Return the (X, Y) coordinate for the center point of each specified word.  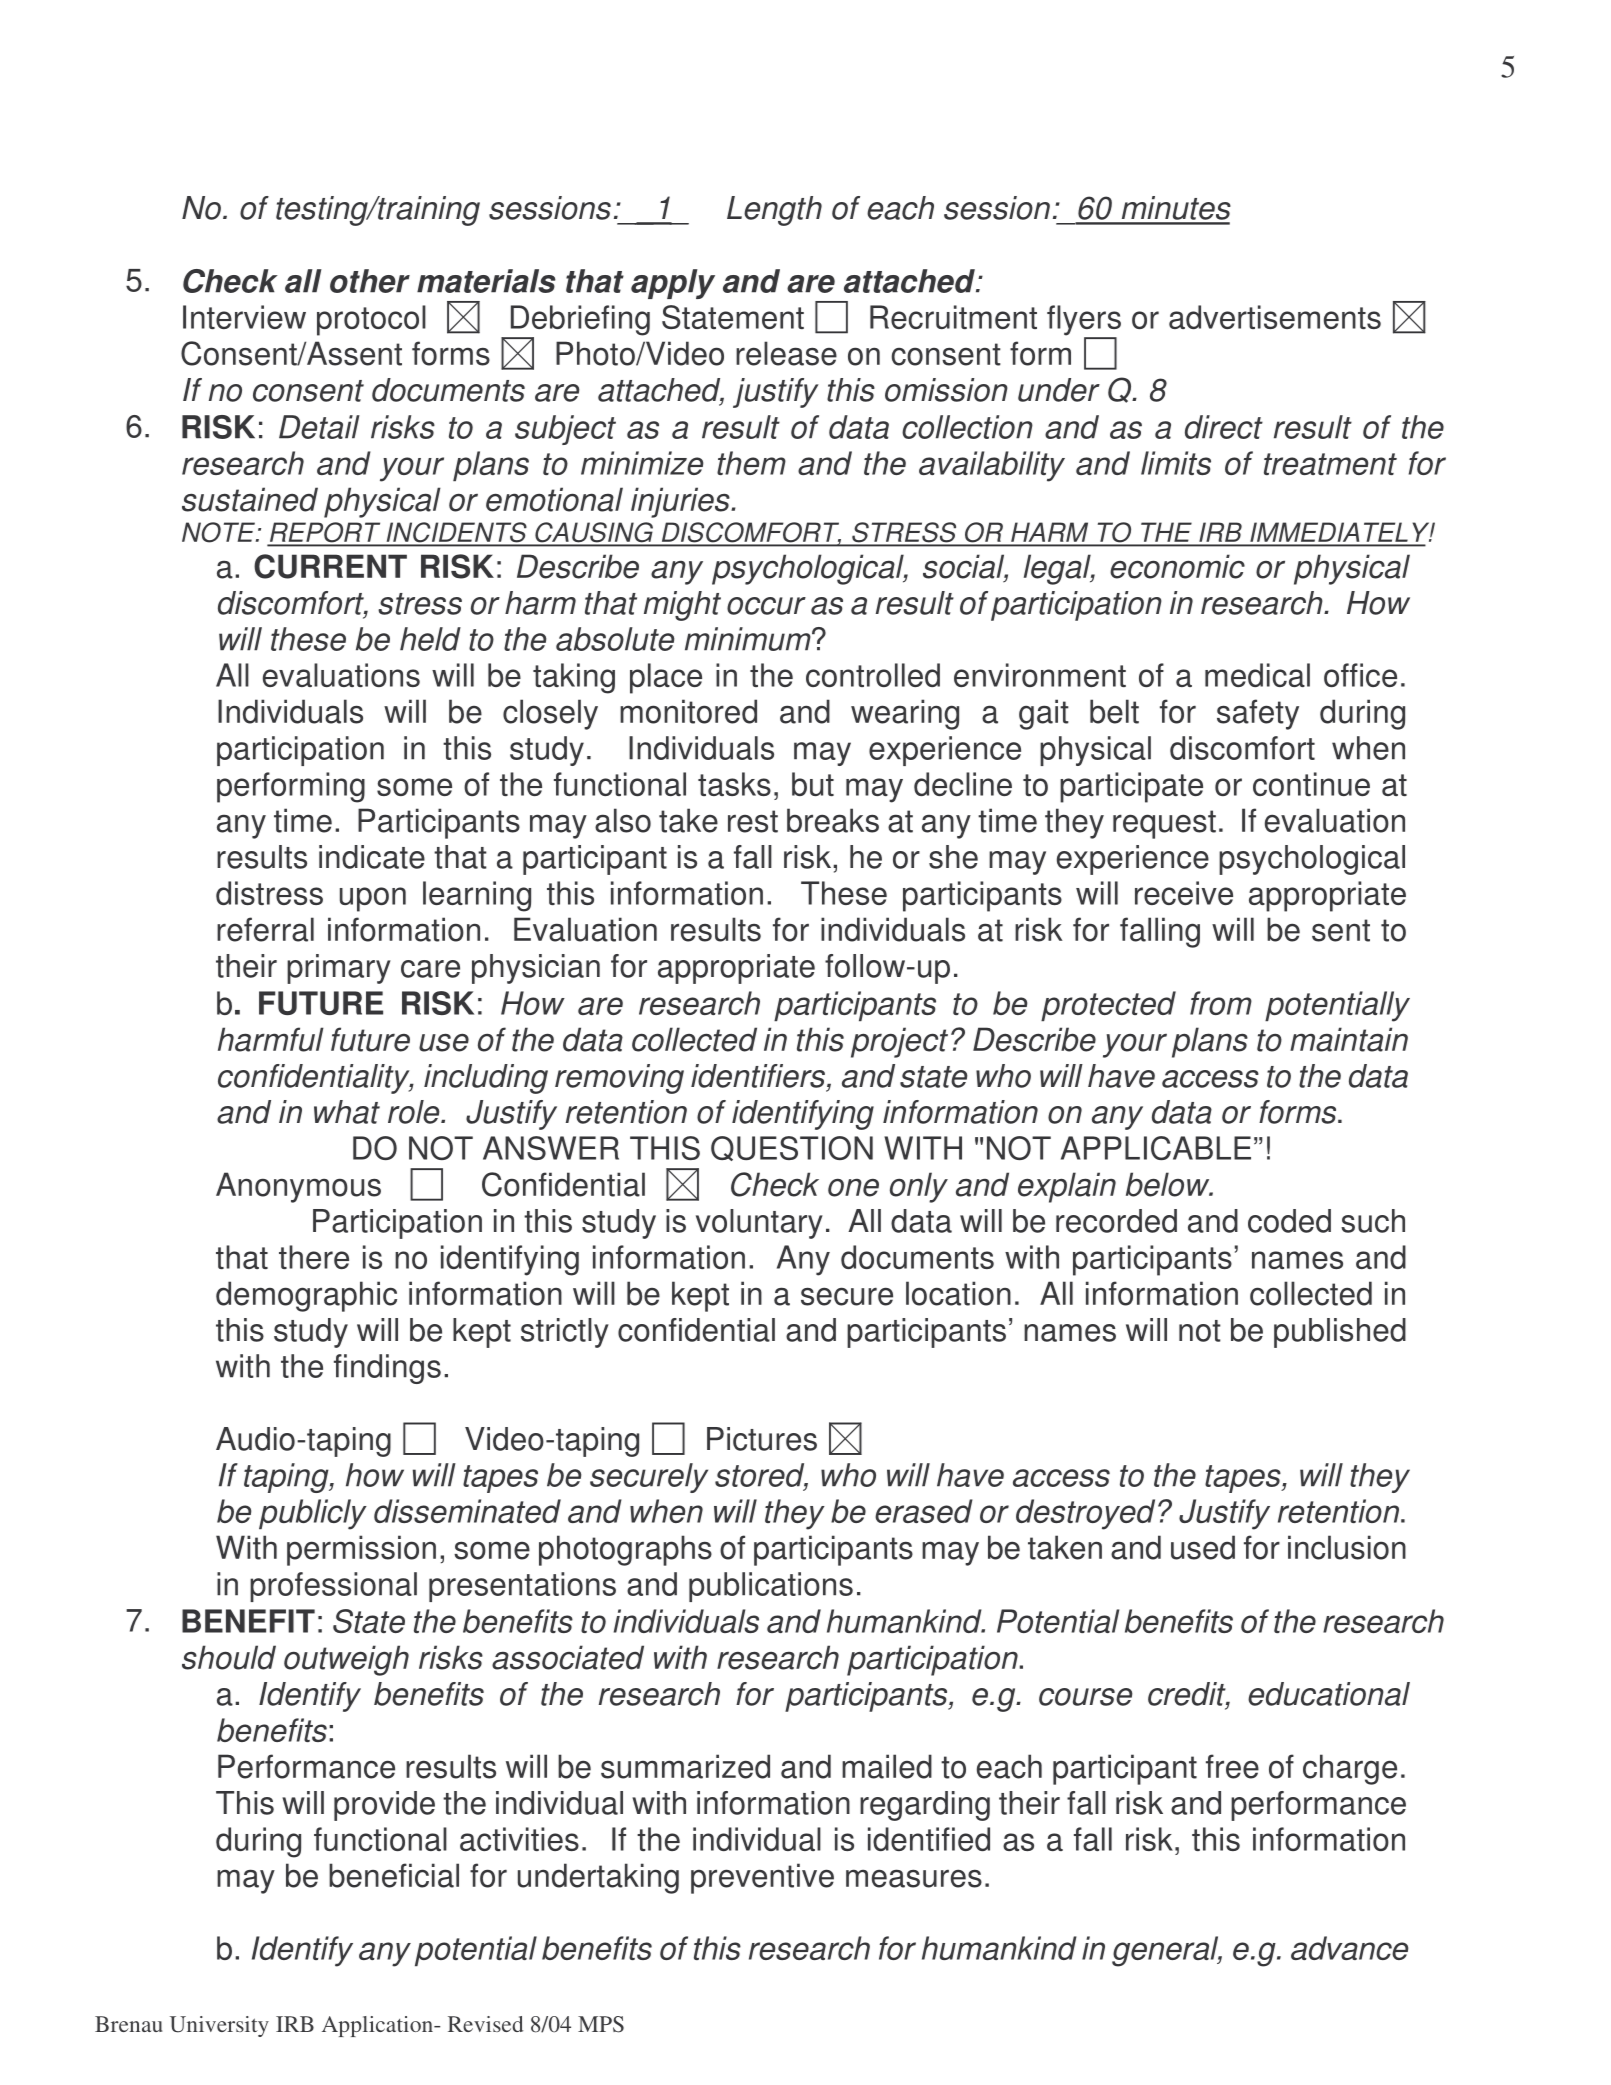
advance (1349, 1948)
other (370, 281)
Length (774, 211)
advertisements (1275, 317)
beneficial (394, 1875)
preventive (762, 1878)
